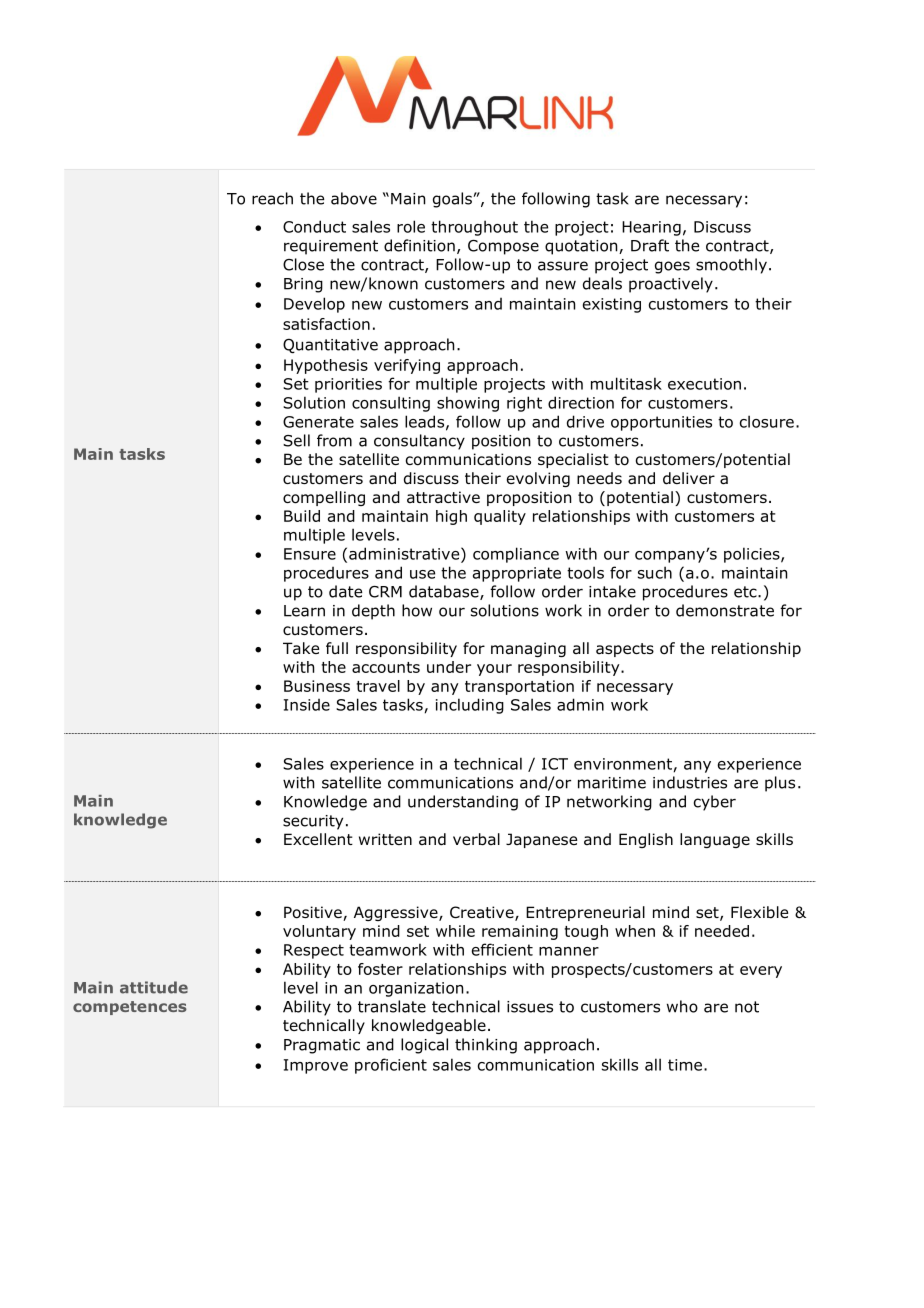 This document has height=1308, width=924. What do you see at coordinates (443, 497) in the document?
I see `attractive` at bounding box center [443, 497].
